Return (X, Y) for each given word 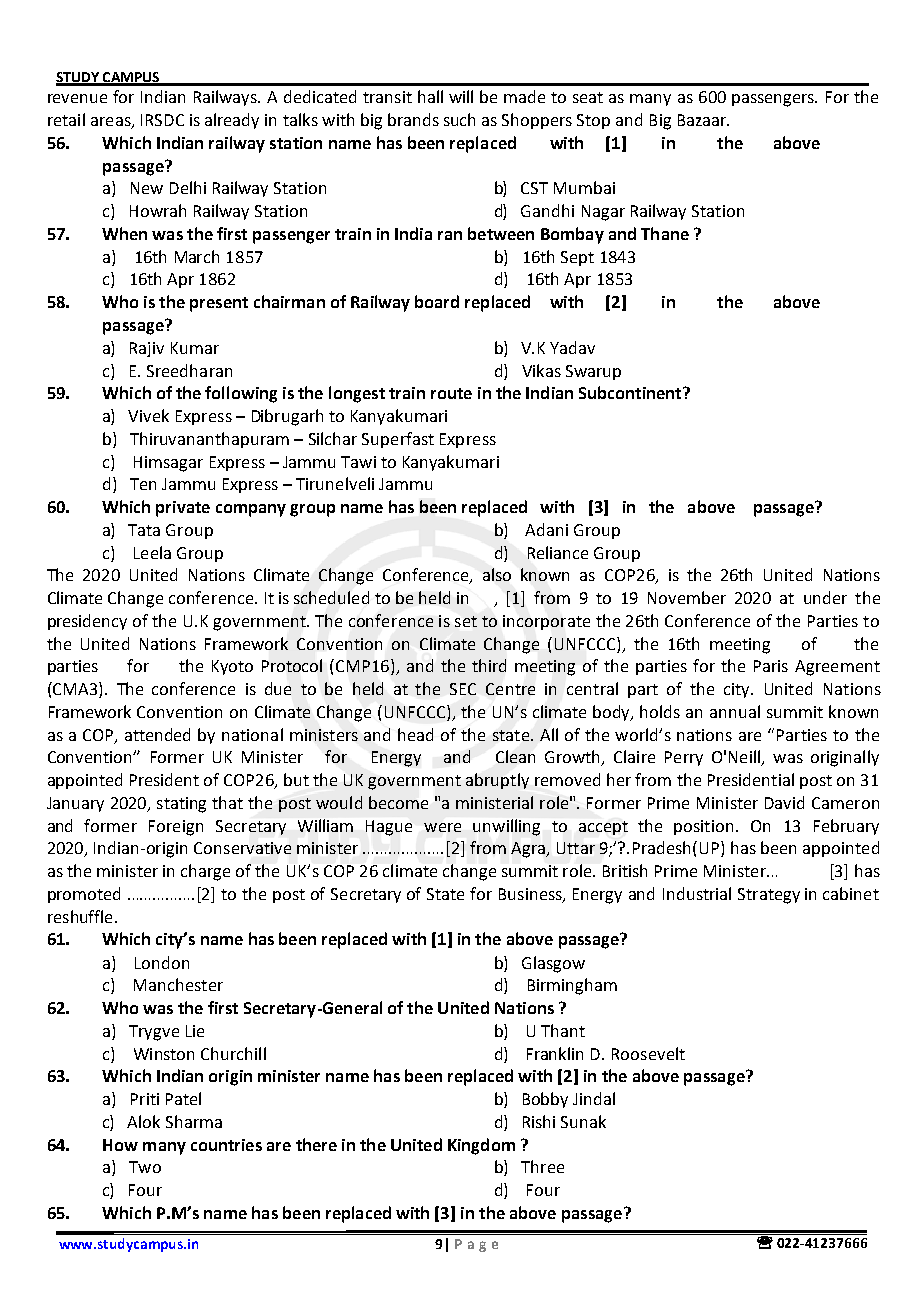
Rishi (539, 1121)
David (784, 802)
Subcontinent (631, 392)
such (459, 119)
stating (181, 805)
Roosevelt (648, 1053)
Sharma (194, 1121)
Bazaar (703, 120)
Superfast (398, 440)
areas (112, 123)
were (442, 827)
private (183, 509)
